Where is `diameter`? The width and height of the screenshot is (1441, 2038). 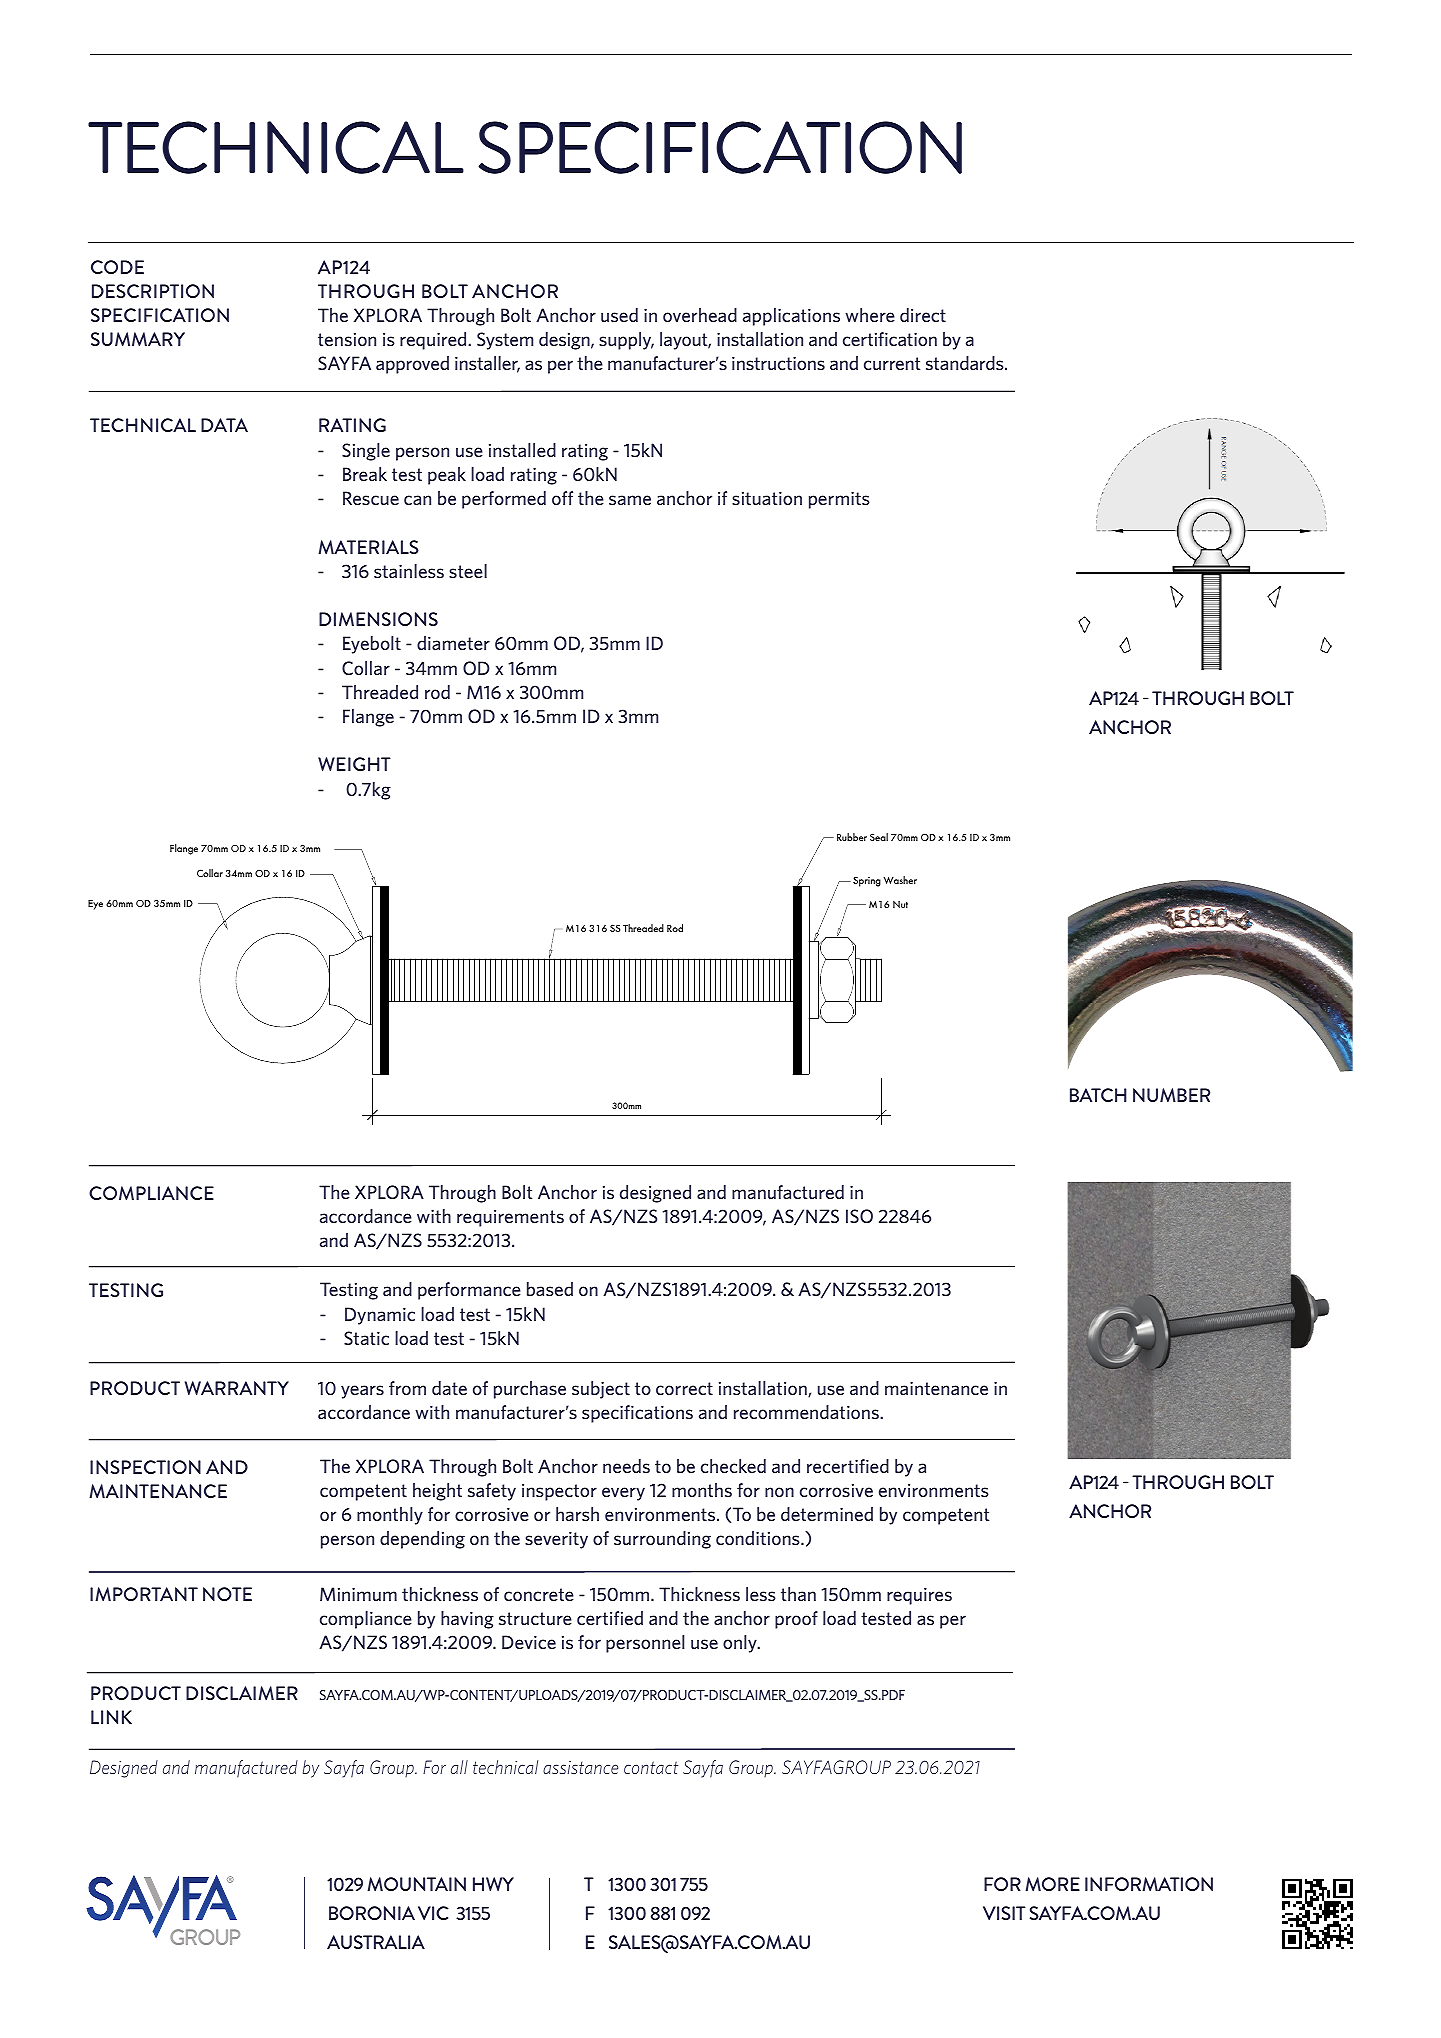
diameter is located at coordinates (453, 643).
